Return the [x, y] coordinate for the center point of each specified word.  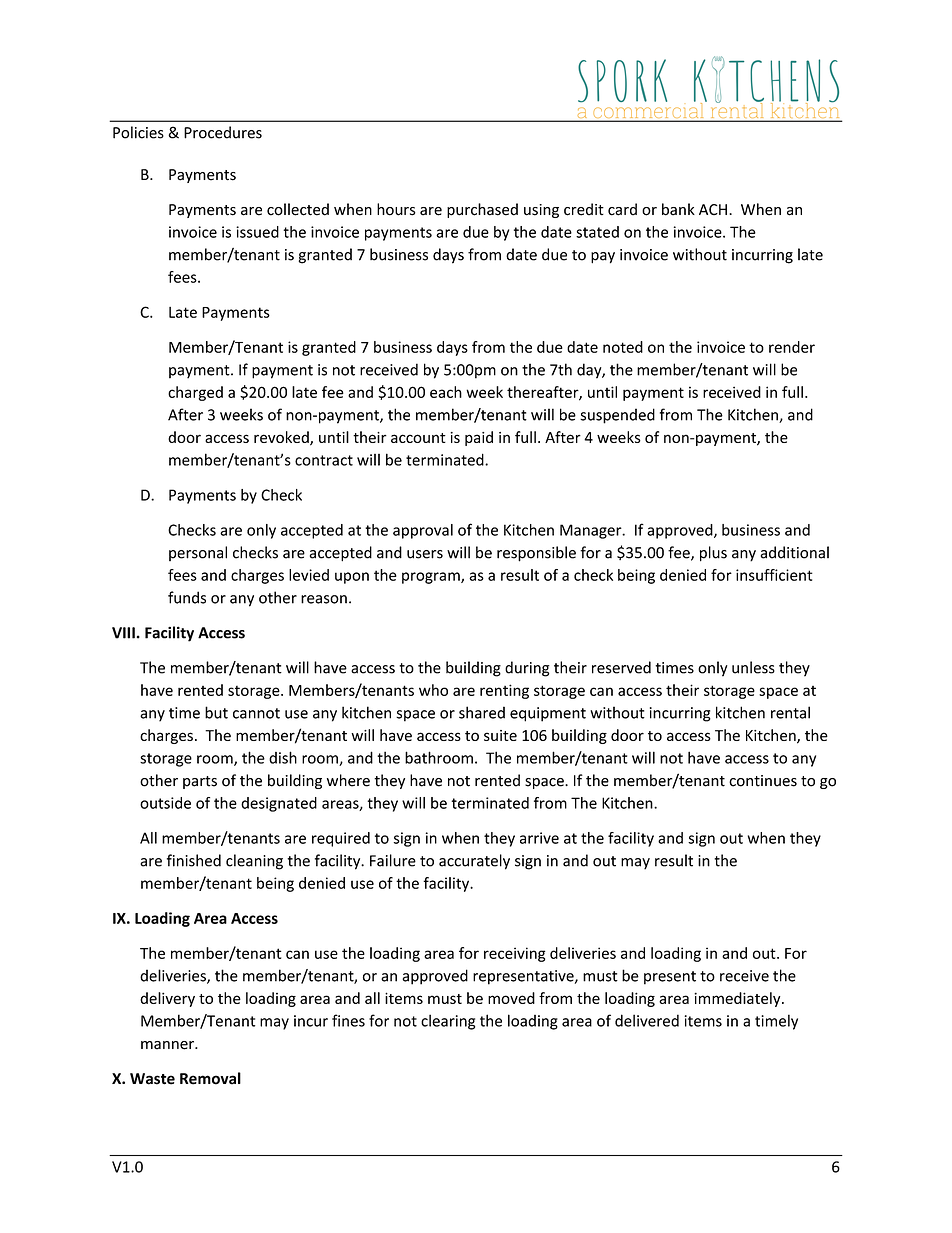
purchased [482, 210]
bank [678, 209]
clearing [448, 1022]
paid [479, 438]
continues [763, 781]
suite [500, 735]
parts [200, 782]
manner [168, 1045]
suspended [617, 416]
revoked [282, 438]
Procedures [223, 132]
